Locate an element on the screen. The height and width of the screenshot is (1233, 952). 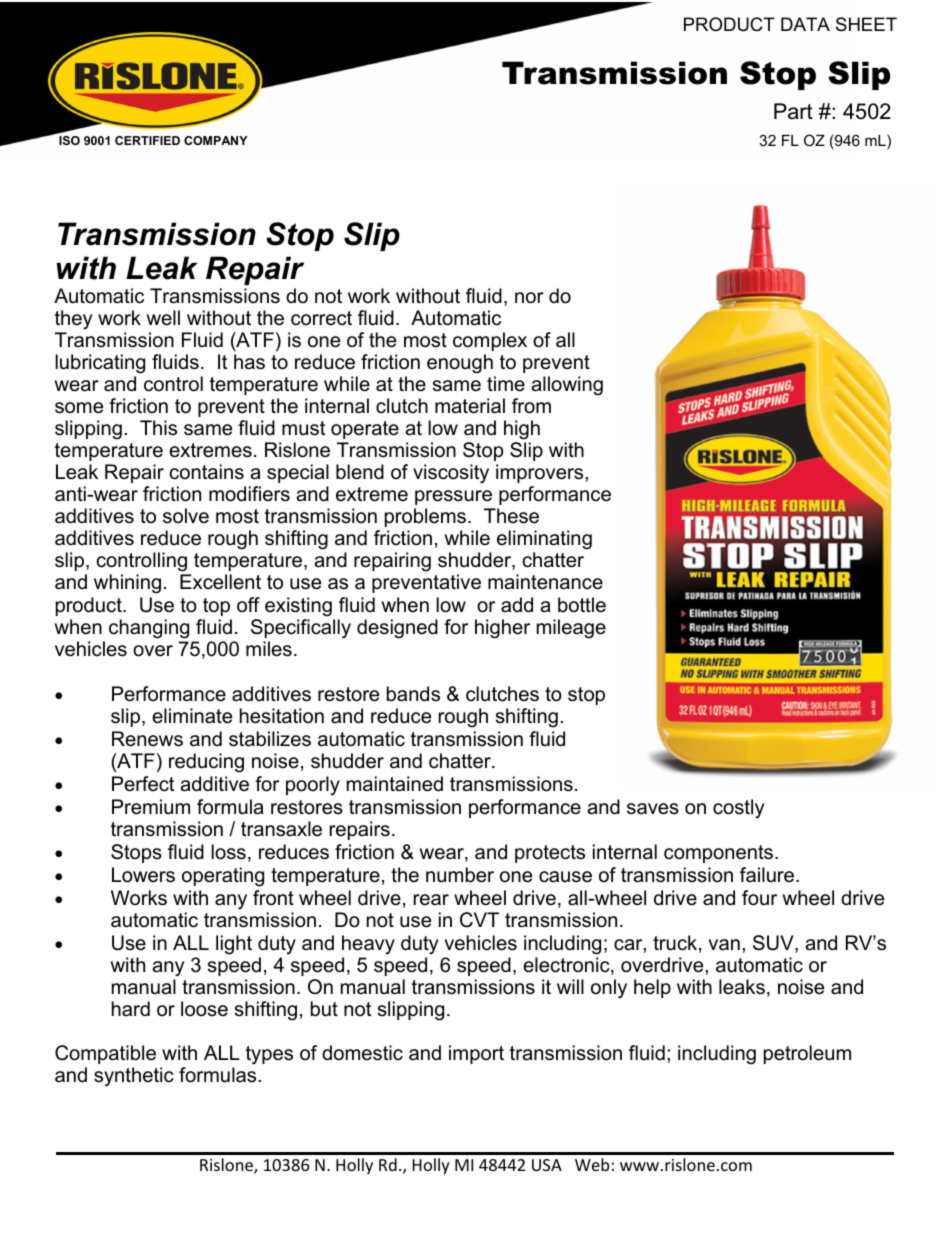
CERTIFIED is located at coordinates (147, 140).
